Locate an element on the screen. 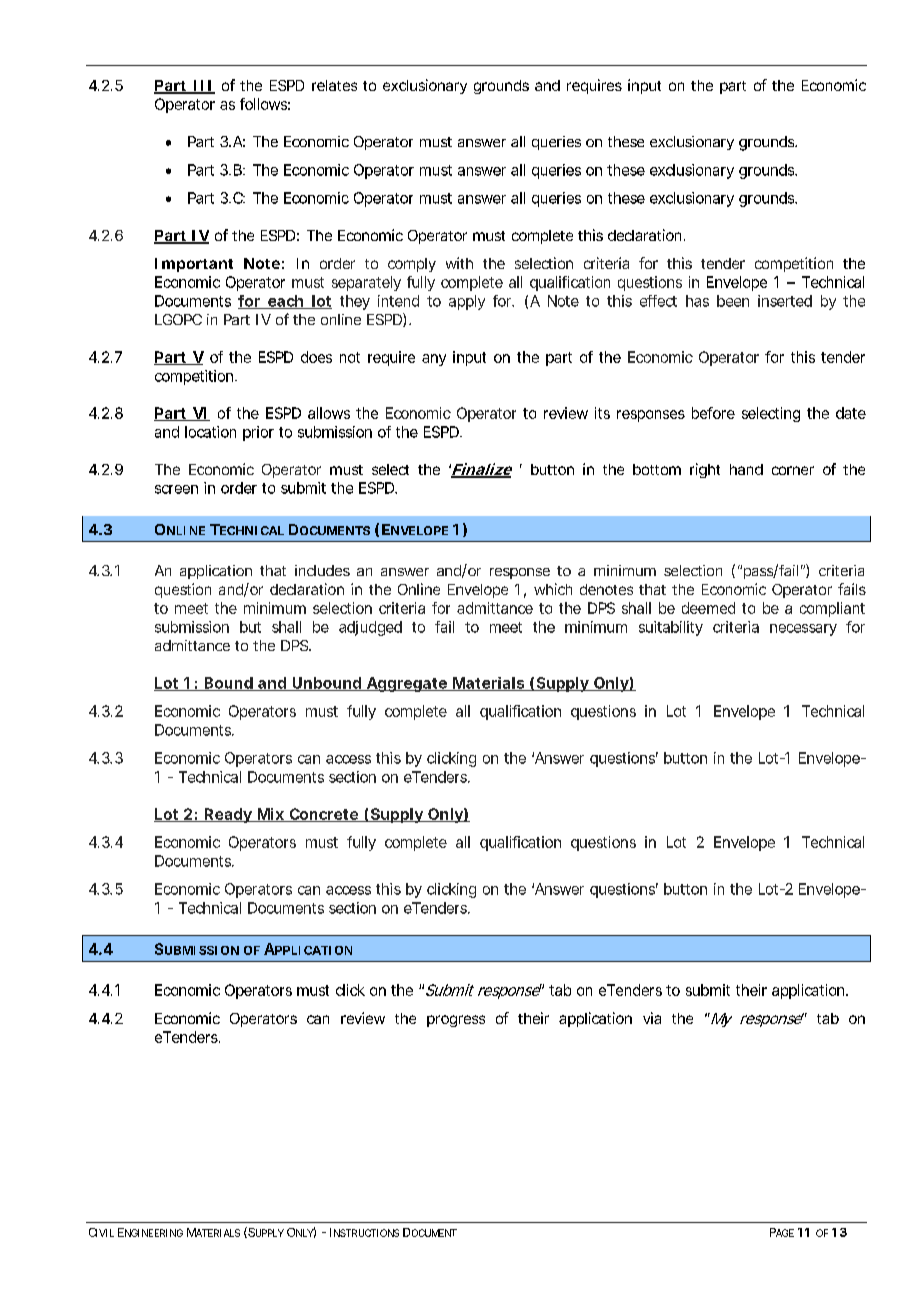 The width and height of the screenshot is (924, 1308). its is located at coordinates (602, 413).
